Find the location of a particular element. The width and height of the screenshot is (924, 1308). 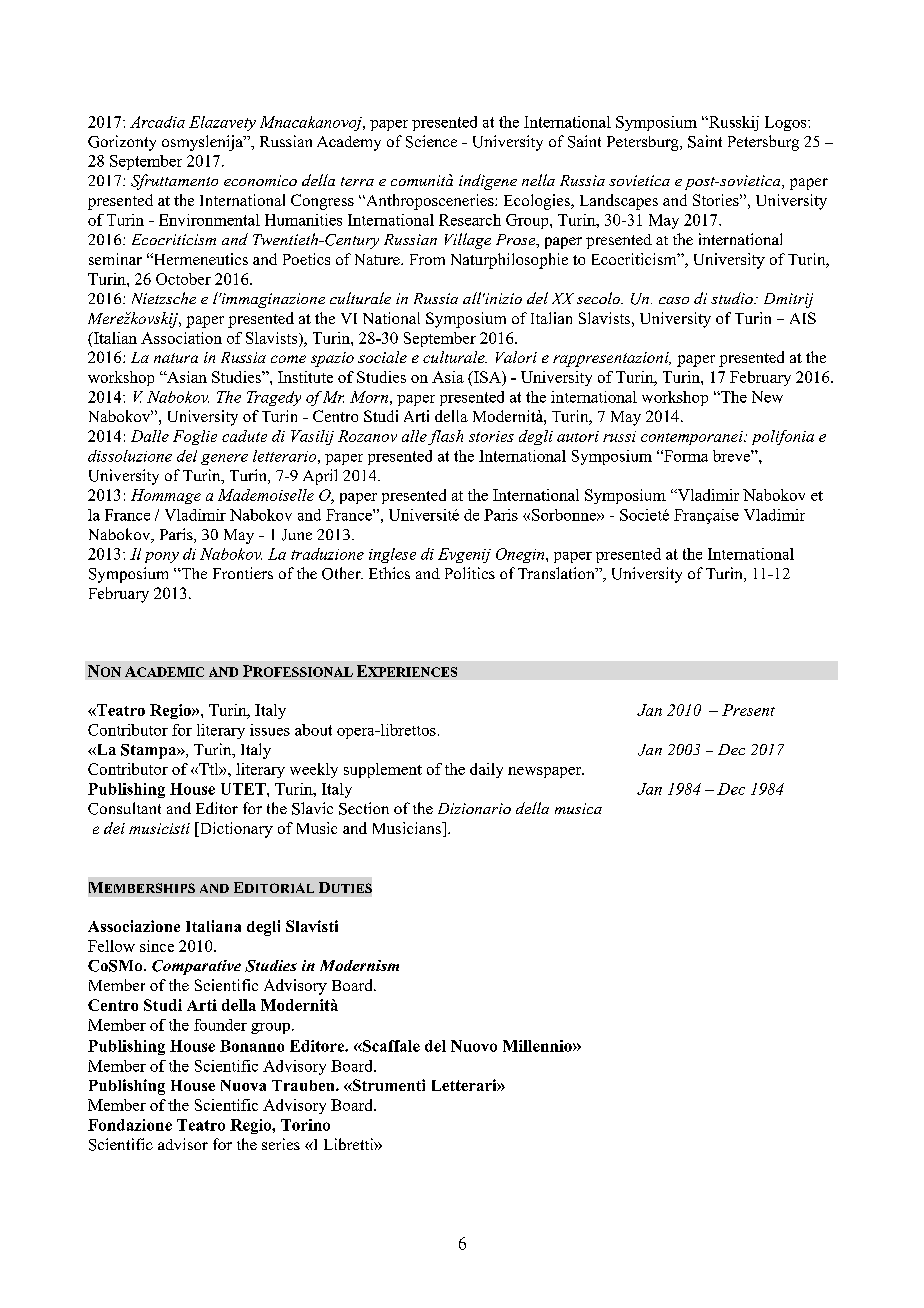

daily is located at coordinates (486, 770).
